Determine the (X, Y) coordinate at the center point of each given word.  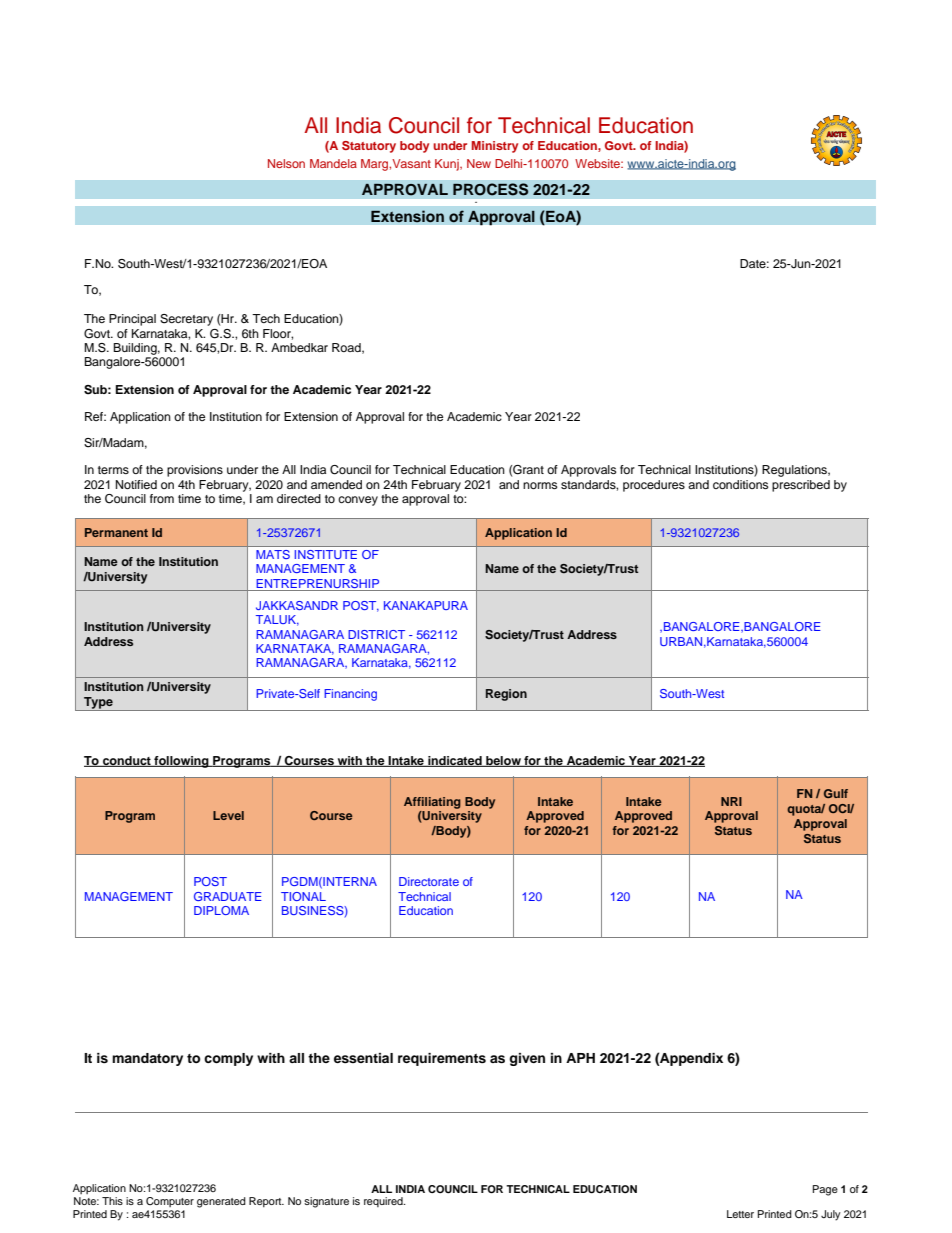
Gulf (836, 793)
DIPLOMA (221, 910)
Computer (170, 1202)
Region (506, 695)
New (479, 163)
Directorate (429, 881)
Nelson (286, 163)
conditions (740, 484)
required (384, 1202)
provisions (195, 471)
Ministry (495, 147)
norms (540, 485)
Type (98, 704)
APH (580, 1058)
